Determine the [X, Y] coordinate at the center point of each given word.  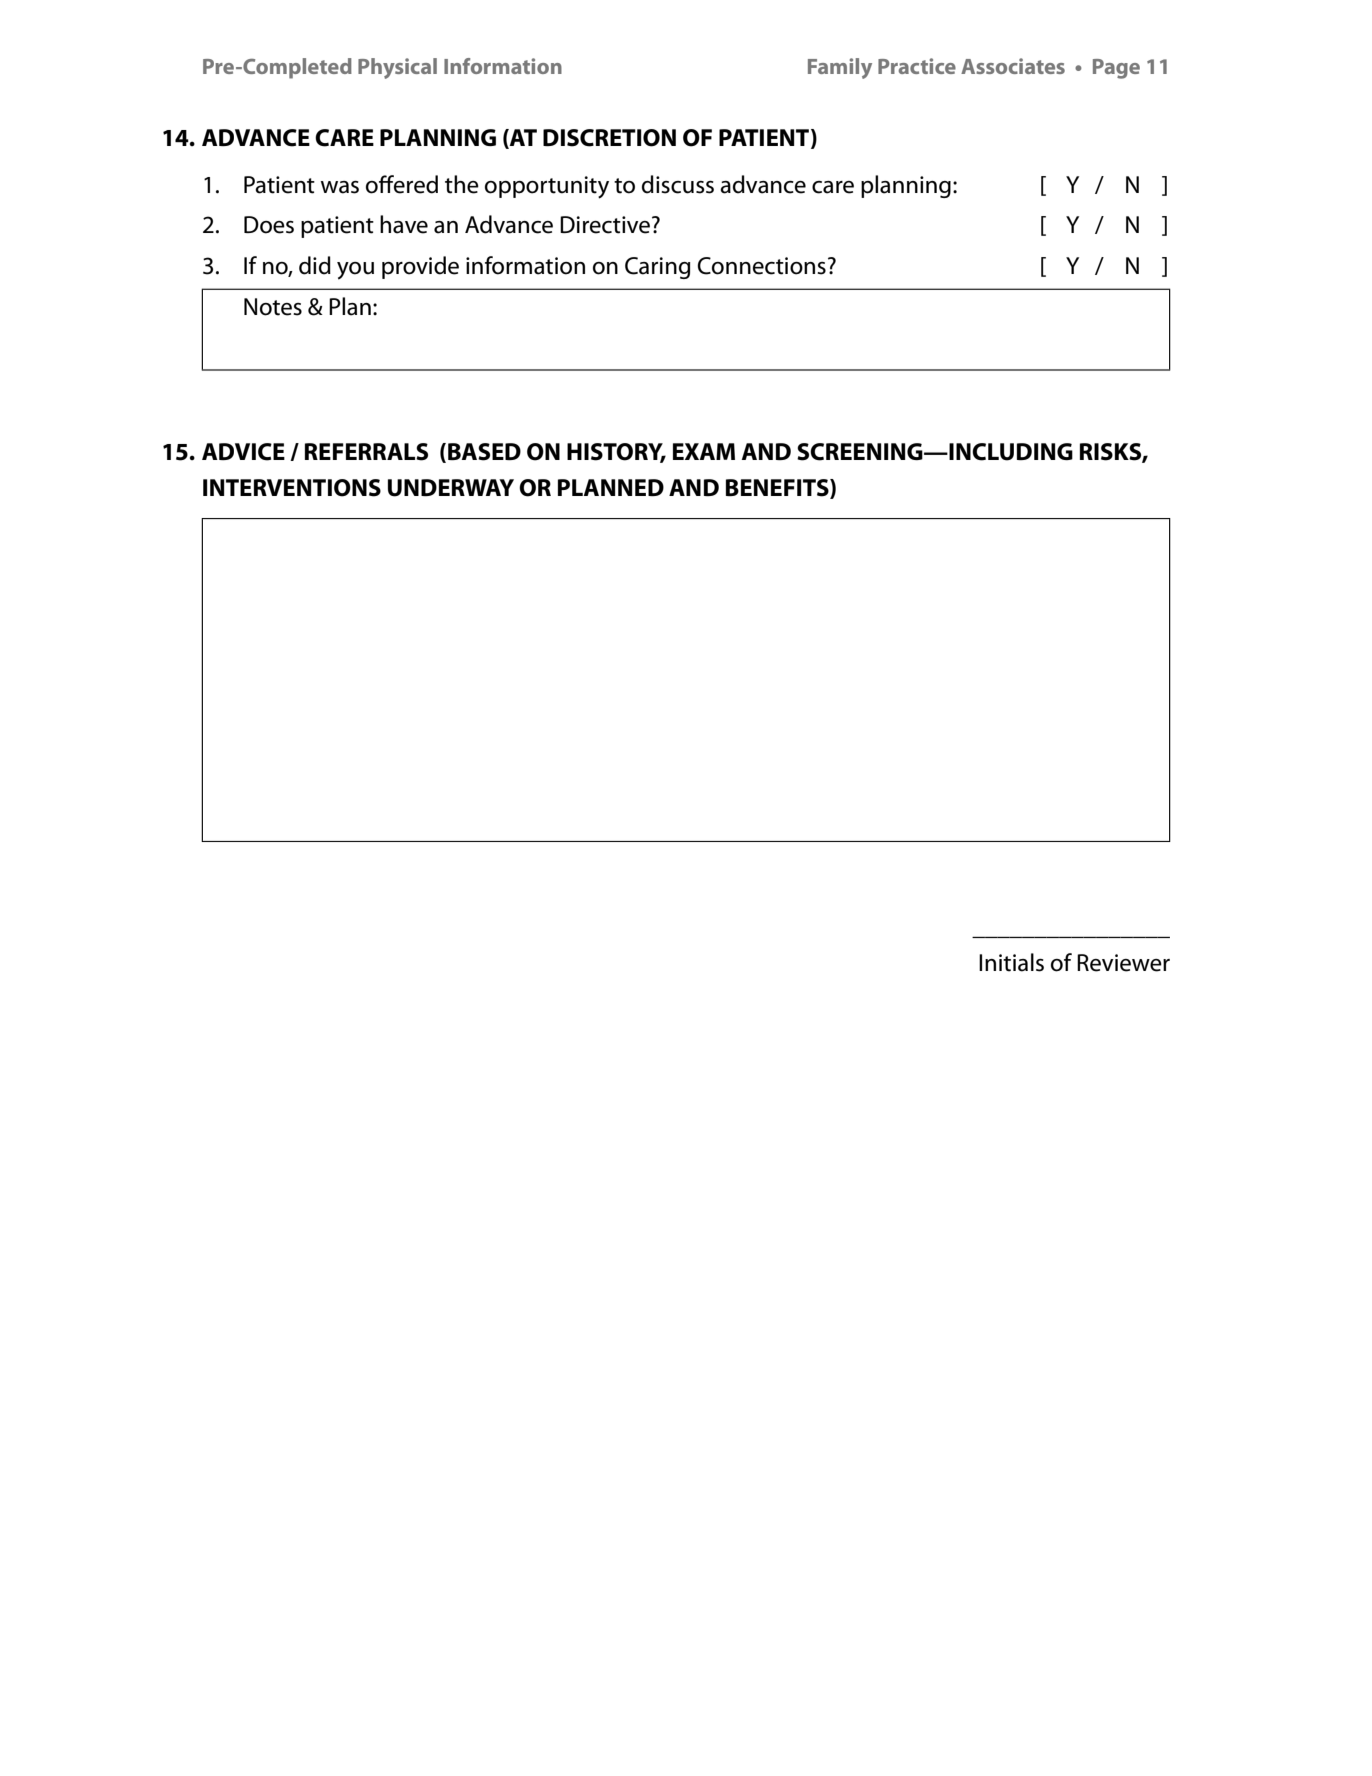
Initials [1011, 962]
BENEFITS [778, 488]
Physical [397, 68]
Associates [1013, 66]
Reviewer [1123, 963]
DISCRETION [609, 138]
